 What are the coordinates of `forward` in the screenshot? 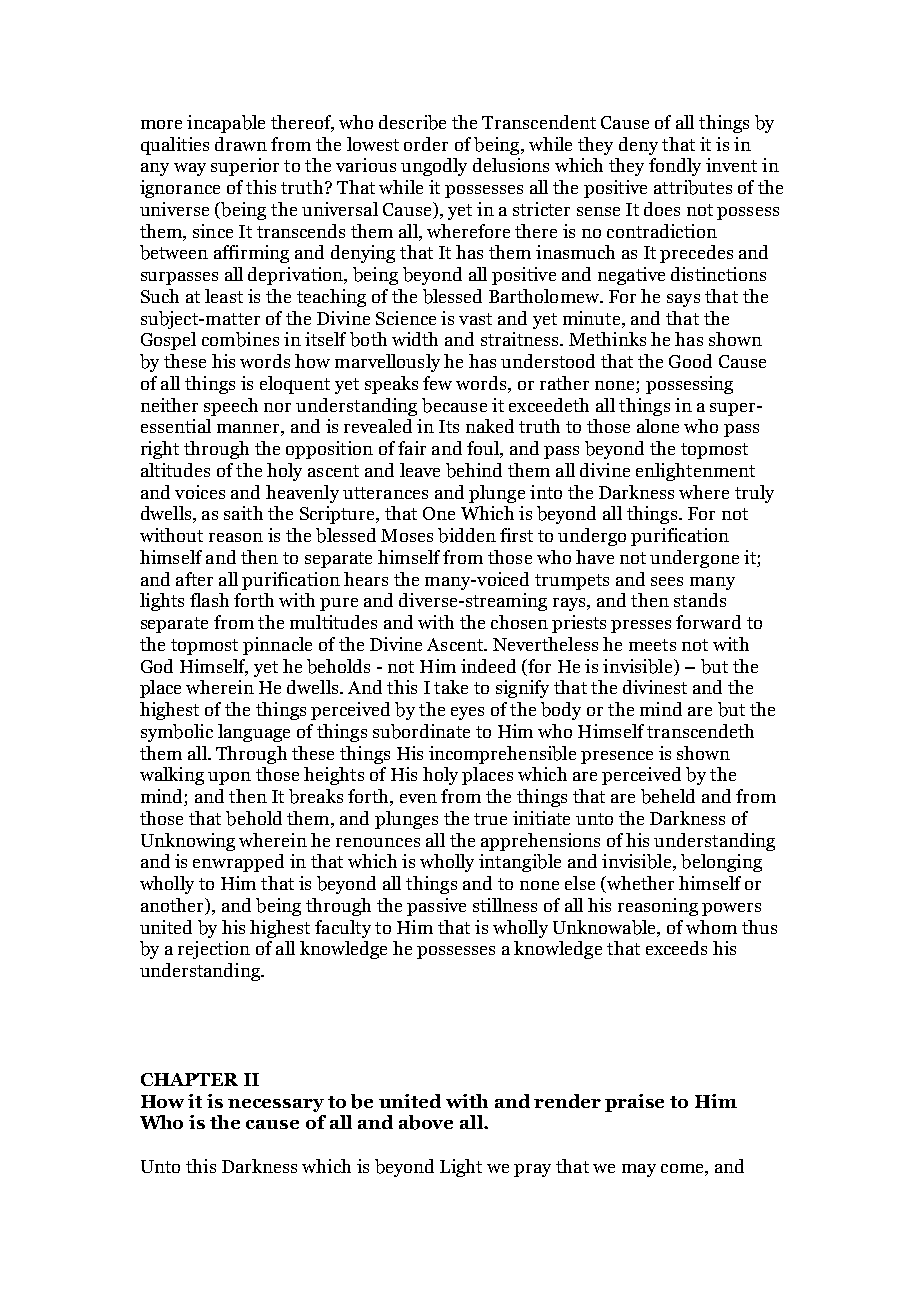 It's located at (708, 622).
